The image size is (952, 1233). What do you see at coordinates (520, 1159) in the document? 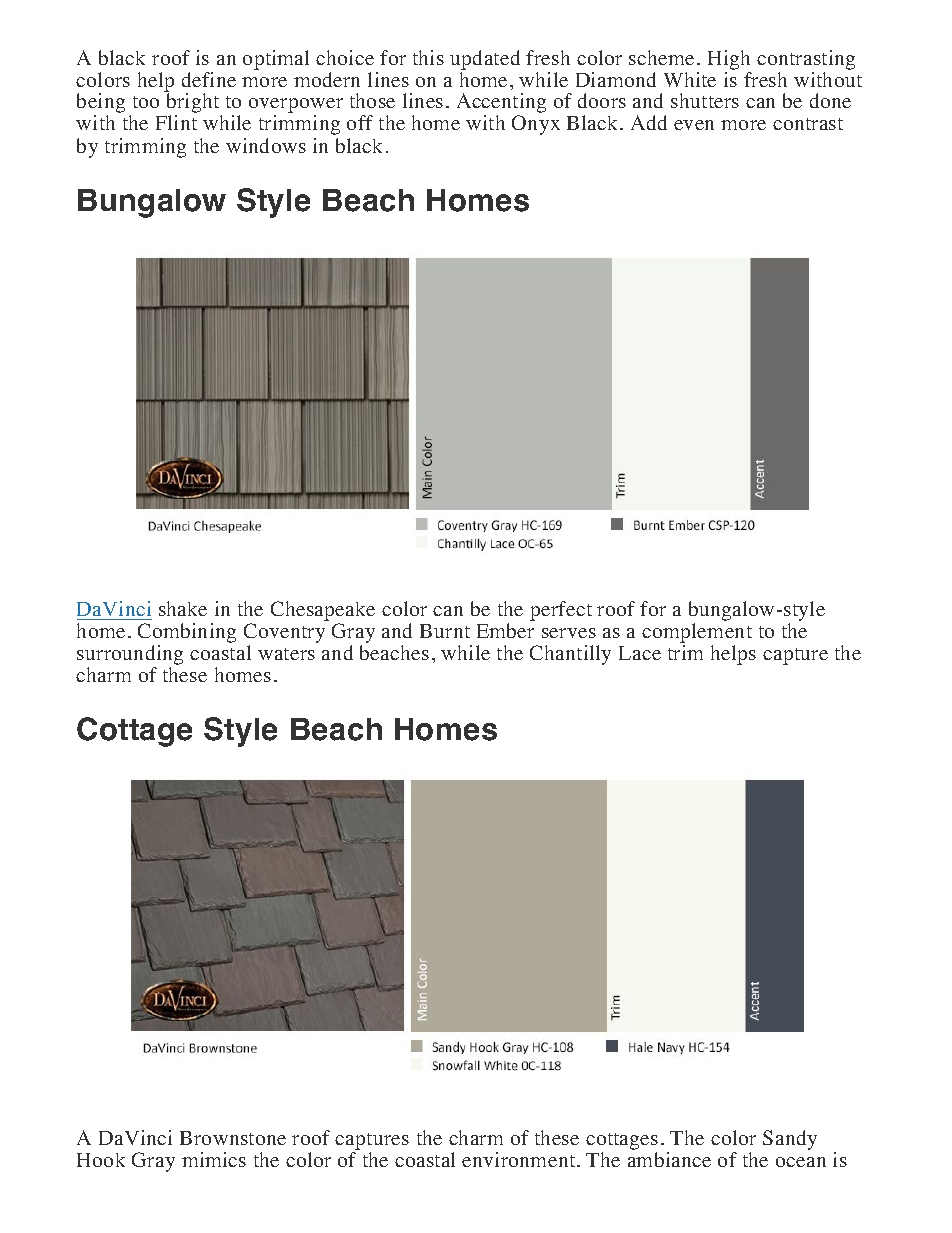
I see `environment` at bounding box center [520, 1159].
